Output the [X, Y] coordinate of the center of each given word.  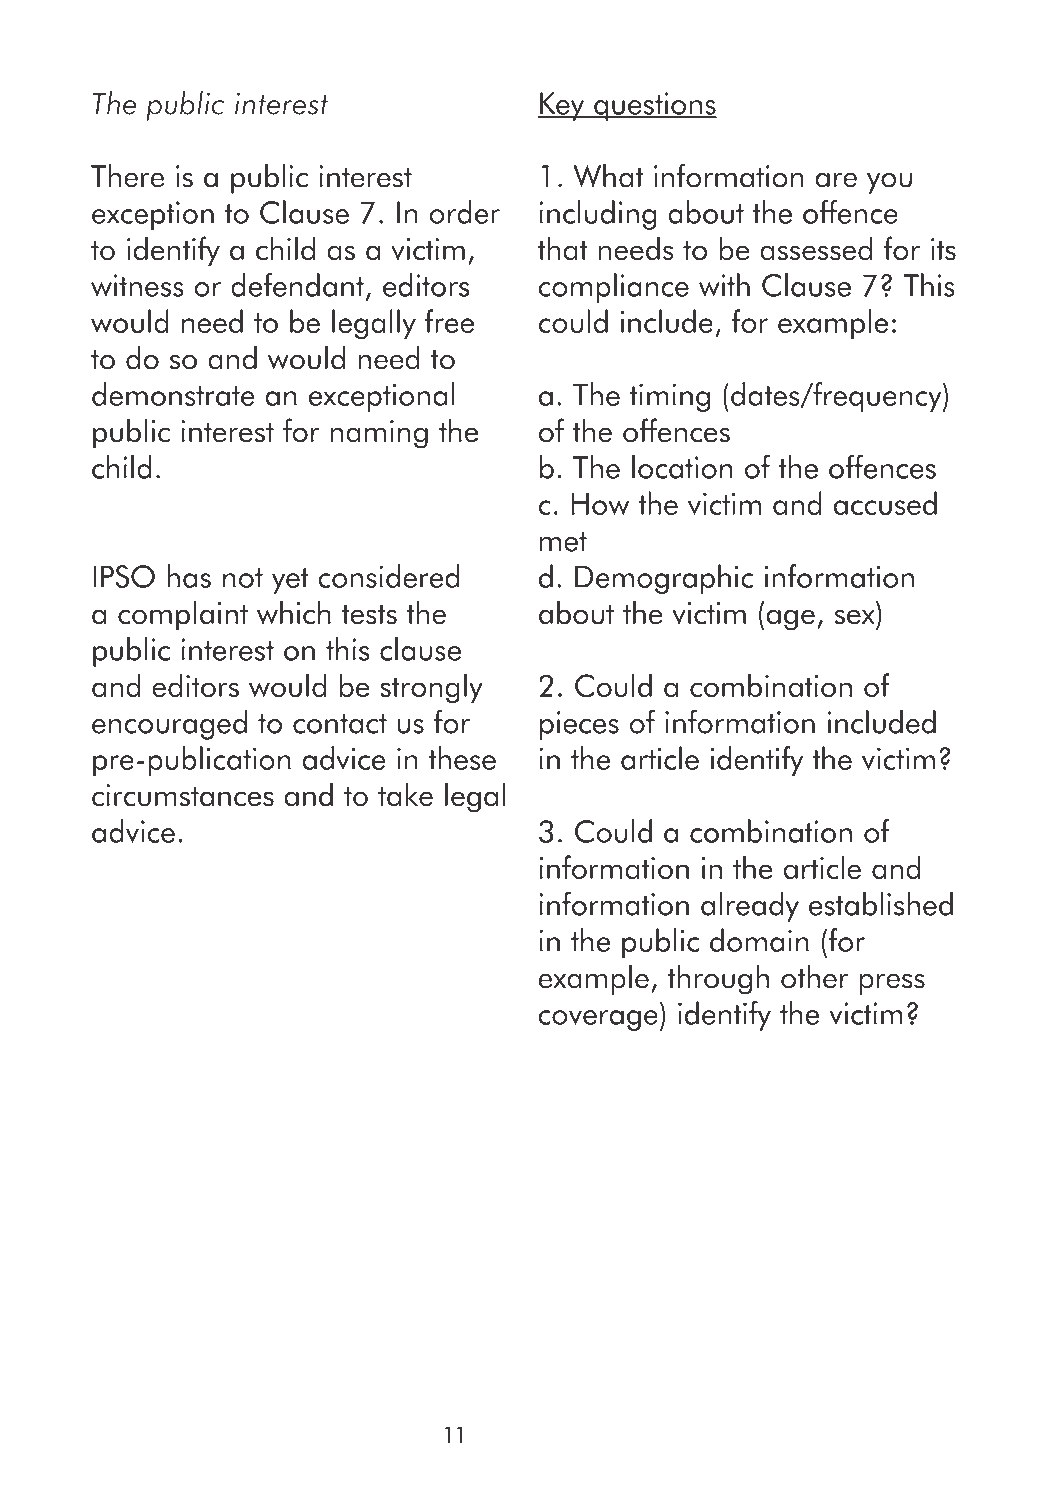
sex [855, 617]
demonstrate [173, 394]
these [462, 758]
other [814, 977]
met [563, 542]
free [449, 321]
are [836, 180]
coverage [598, 1020]
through [718, 980]
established [881, 904]
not [243, 578]
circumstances [183, 795]
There [127, 176]
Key [562, 106]
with [724, 285]
